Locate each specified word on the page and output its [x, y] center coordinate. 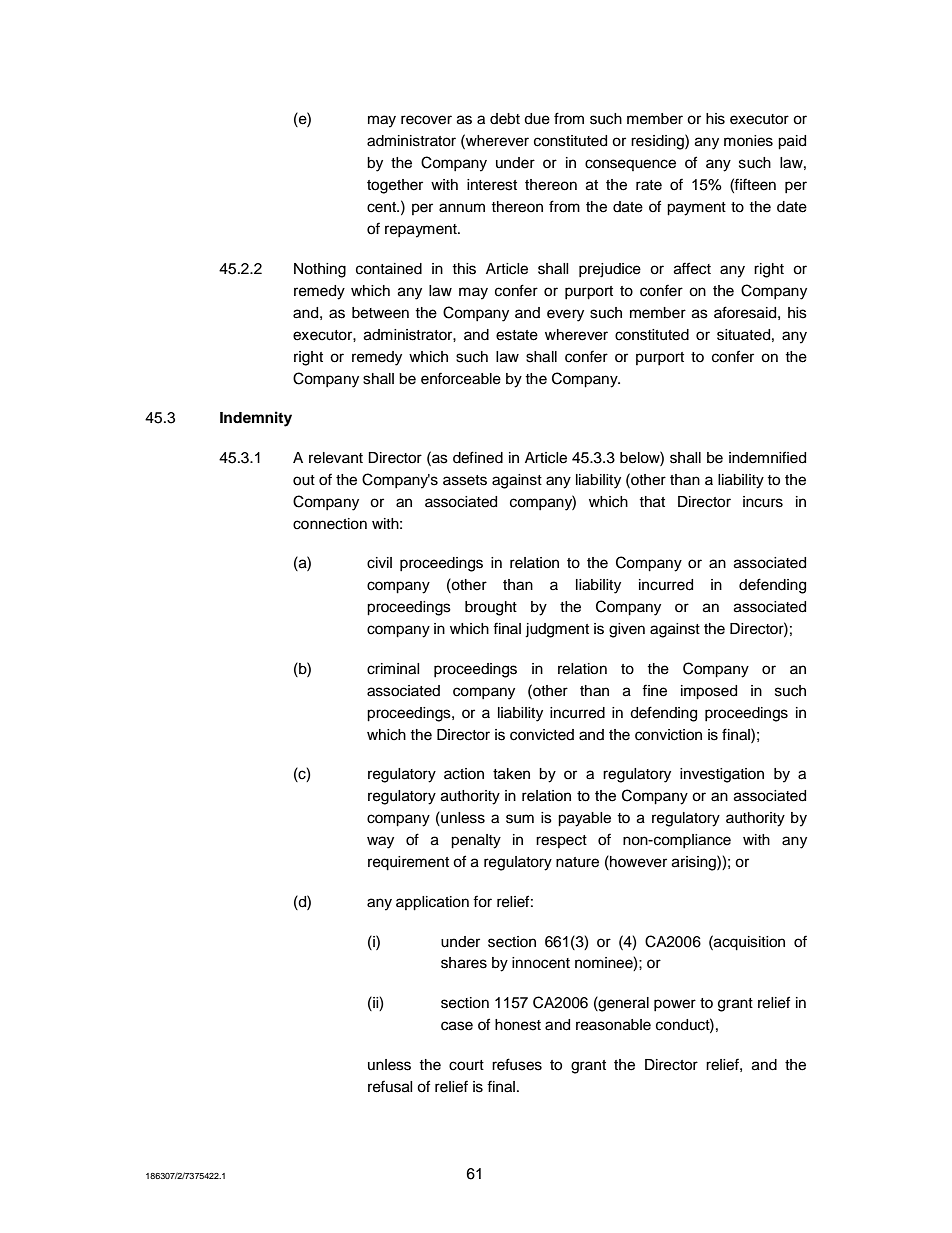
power [675, 1005]
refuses [517, 1064]
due [537, 119]
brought [491, 608]
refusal [390, 1086]
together [395, 186]
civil [379, 563]
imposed [709, 692]
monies [748, 141]
